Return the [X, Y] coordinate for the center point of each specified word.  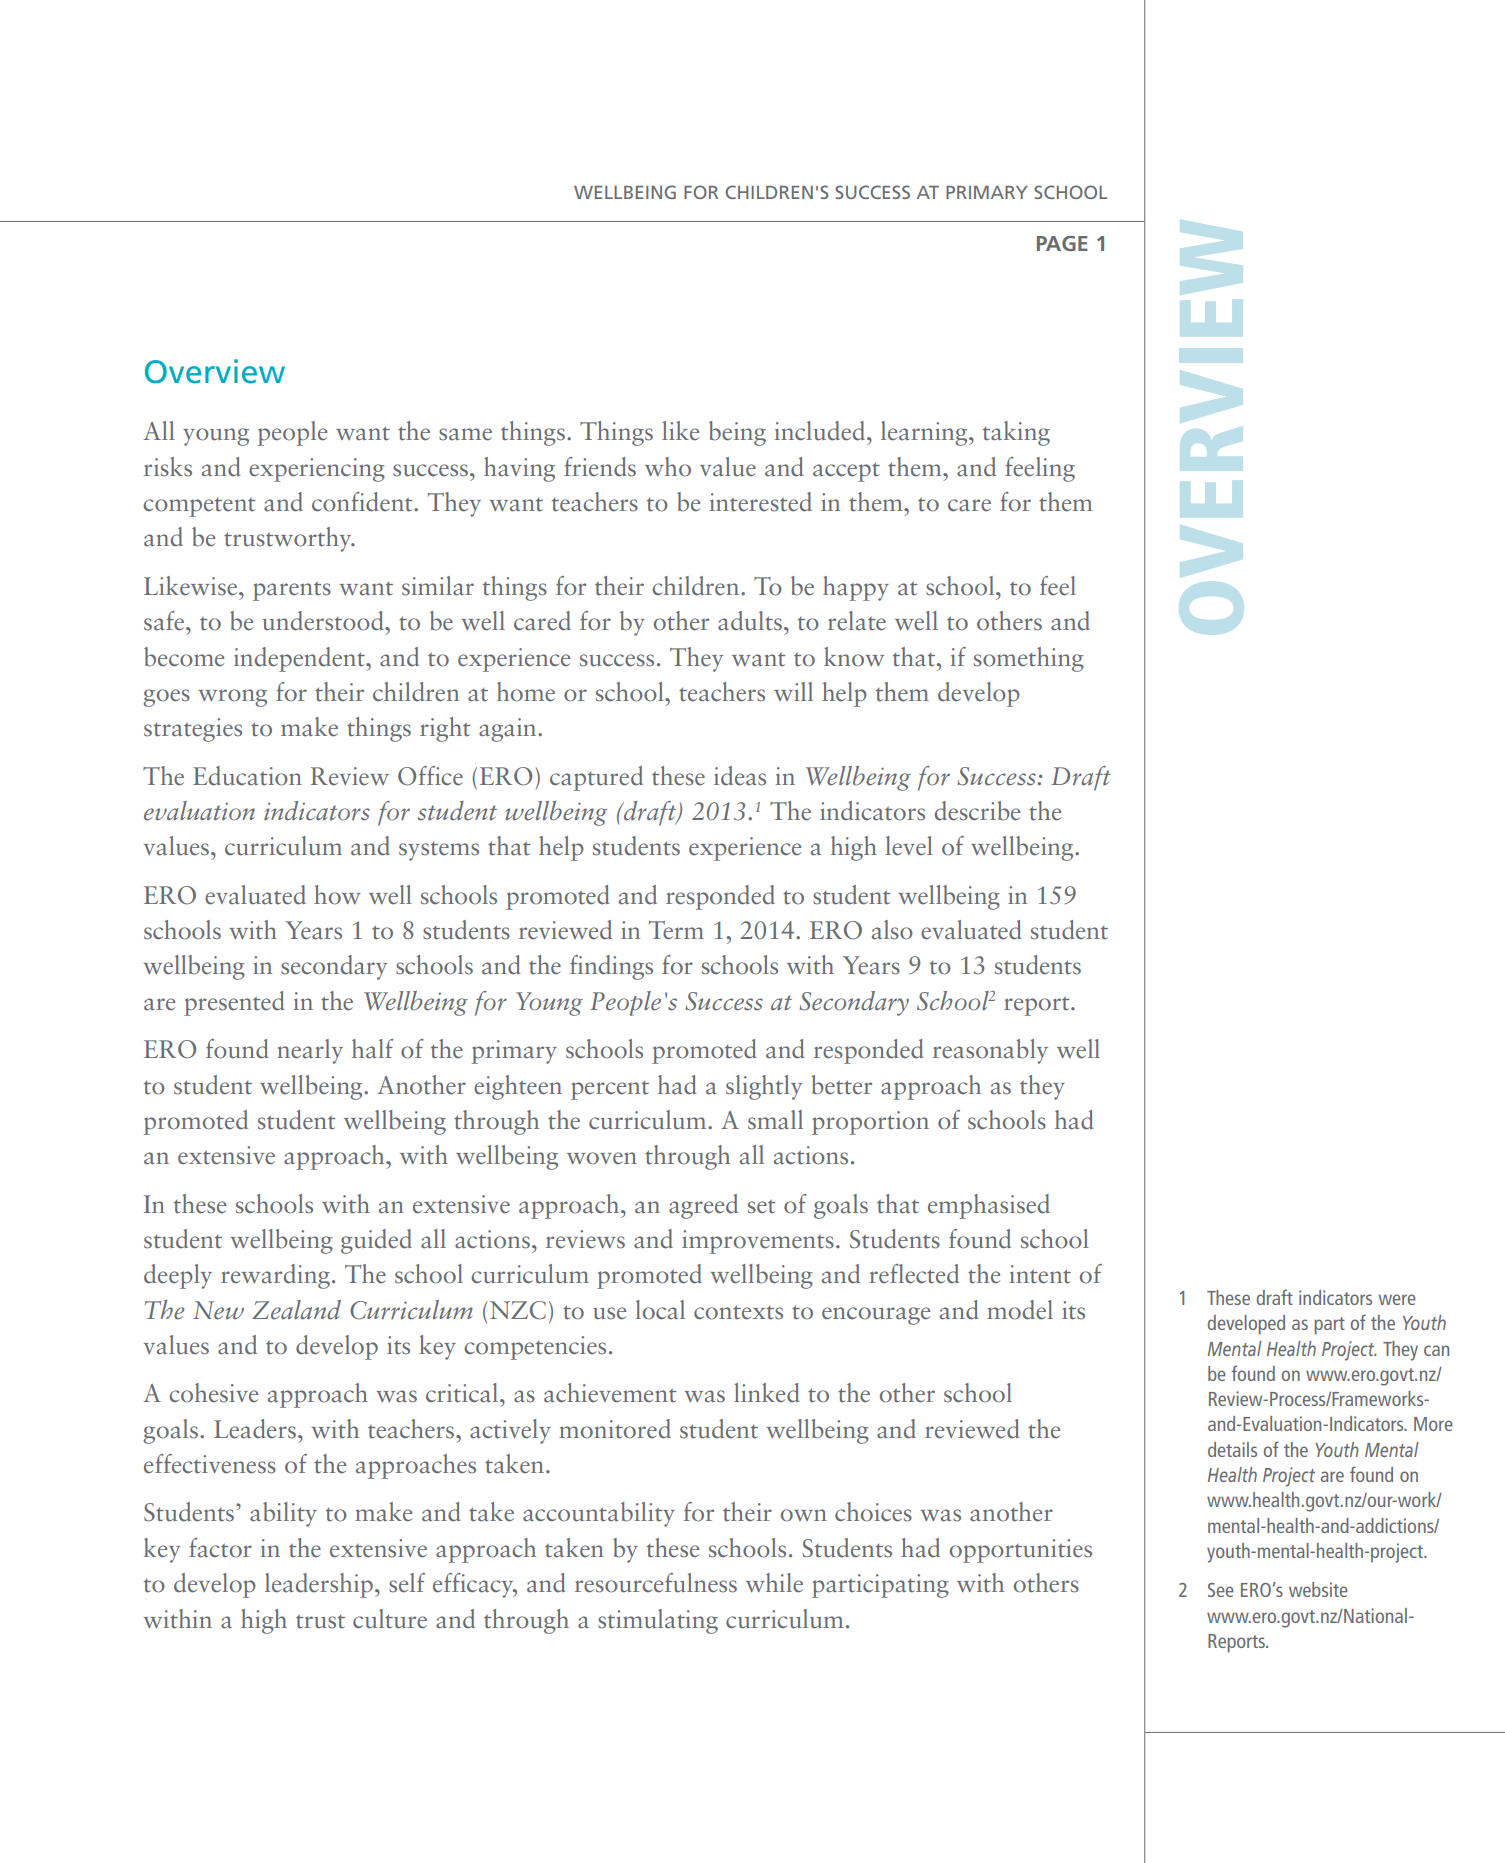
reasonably [990, 1051]
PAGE [1062, 243]
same [465, 434]
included [821, 431]
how [337, 895]
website [1318, 1589]
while [774, 1583]
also [892, 930]
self [407, 1583]
